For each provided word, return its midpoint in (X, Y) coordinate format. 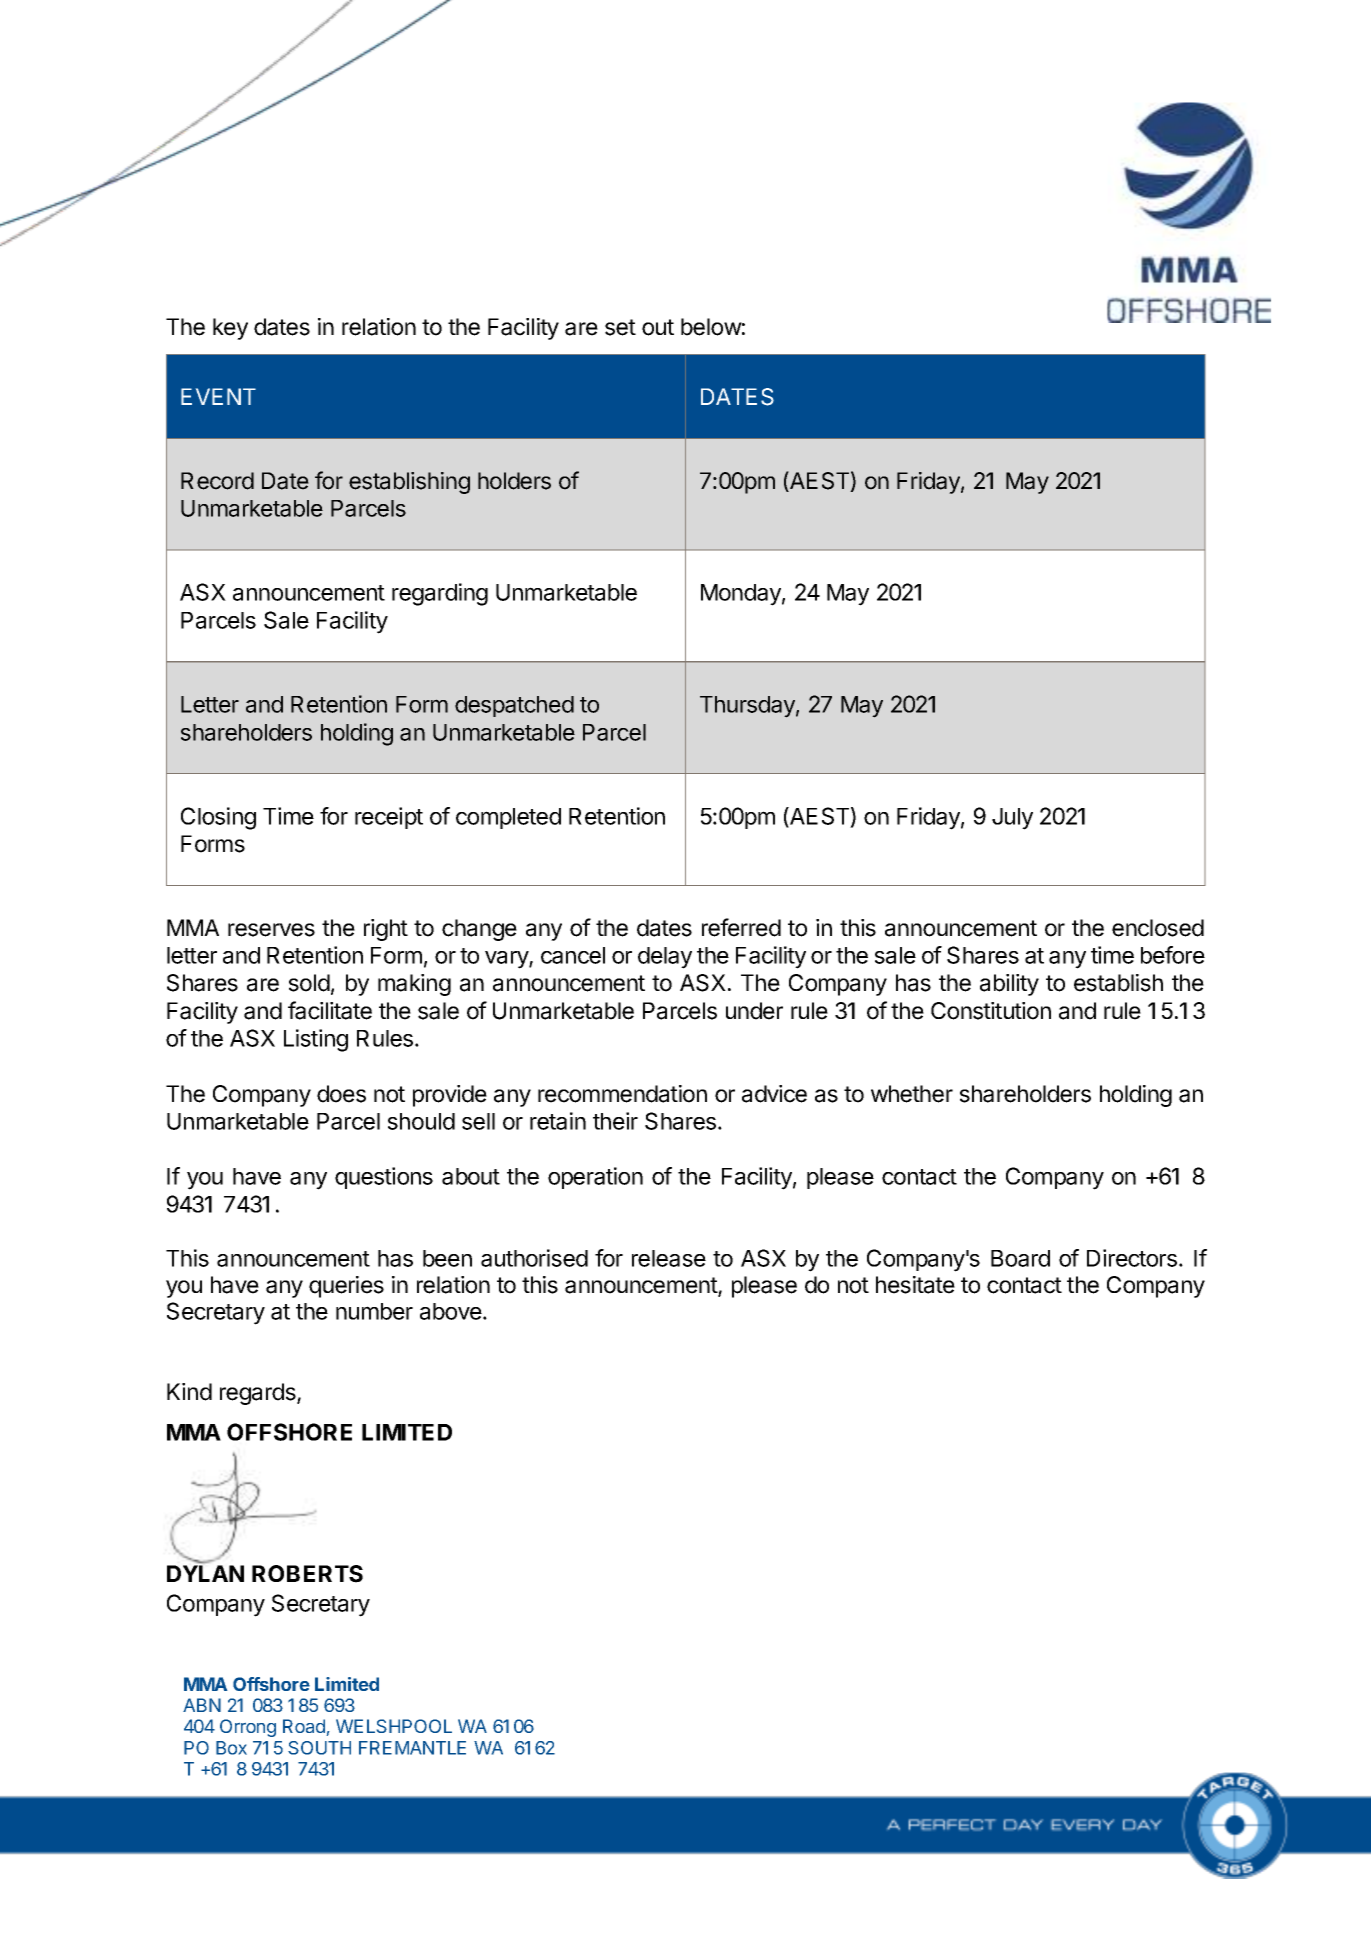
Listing (316, 1040)
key (230, 329)
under (754, 1011)
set (620, 327)
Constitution (991, 1011)
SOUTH (319, 1748)
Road (304, 1726)
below (711, 327)
